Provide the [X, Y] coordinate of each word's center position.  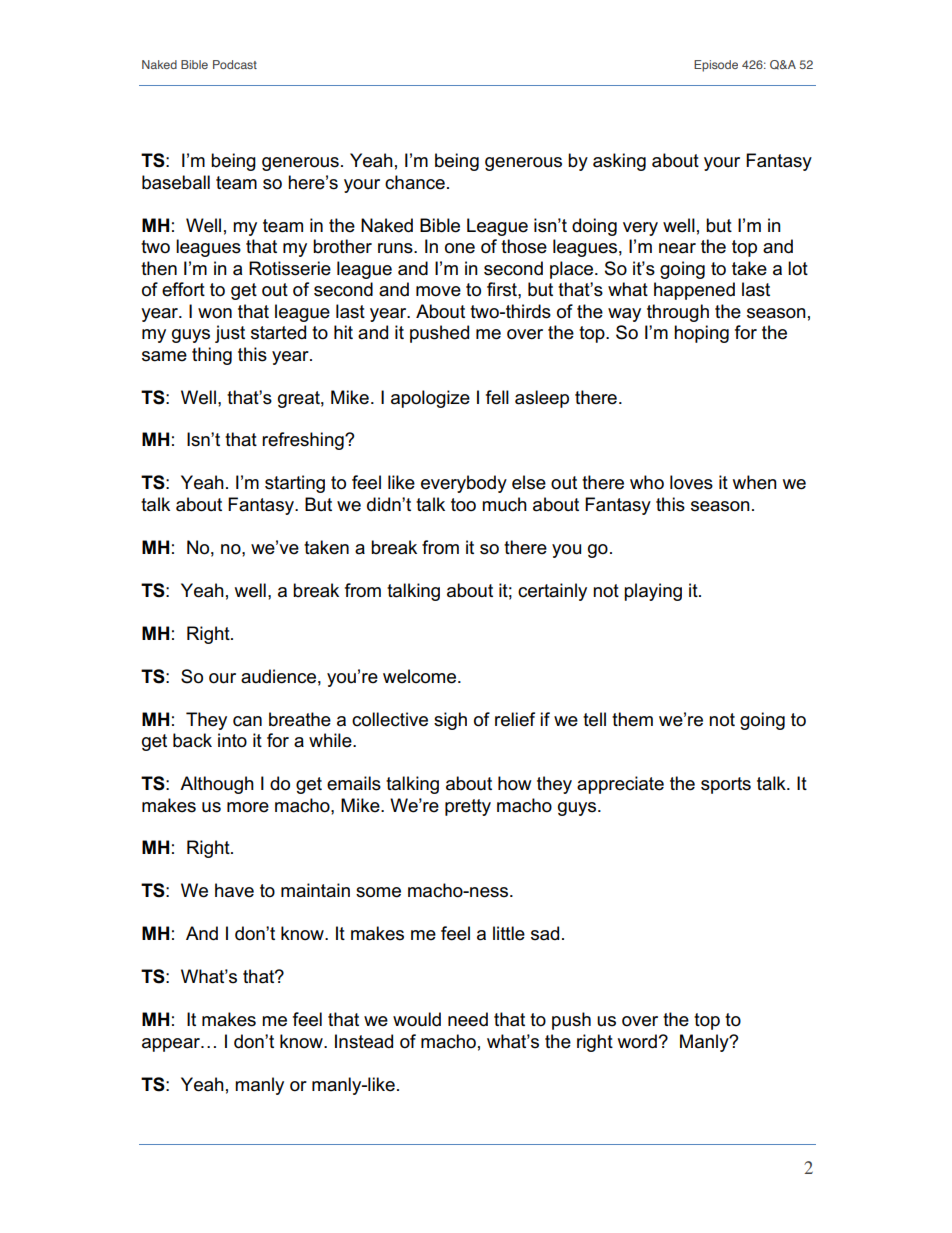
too [463, 505]
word [637, 1041]
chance [415, 182]
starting [295, 484]
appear [172, 1045]
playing [653, 592]
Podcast [235, 64]
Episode [716, 66]
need [468, 1019]
